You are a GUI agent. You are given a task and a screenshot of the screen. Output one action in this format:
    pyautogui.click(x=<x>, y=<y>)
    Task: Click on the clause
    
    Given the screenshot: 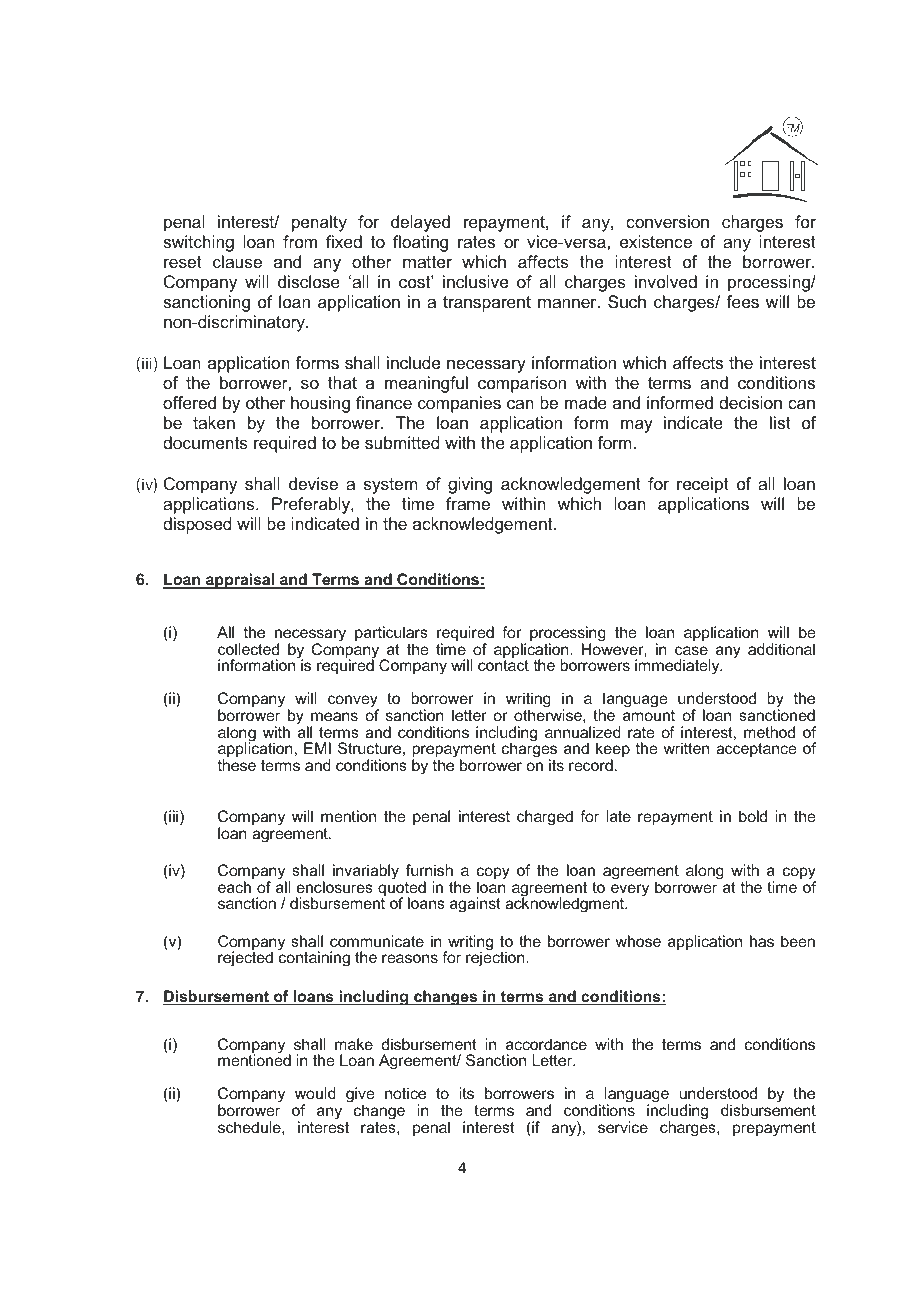 What is the action you would take?
    pyautogui.click(x=237, y=261)
